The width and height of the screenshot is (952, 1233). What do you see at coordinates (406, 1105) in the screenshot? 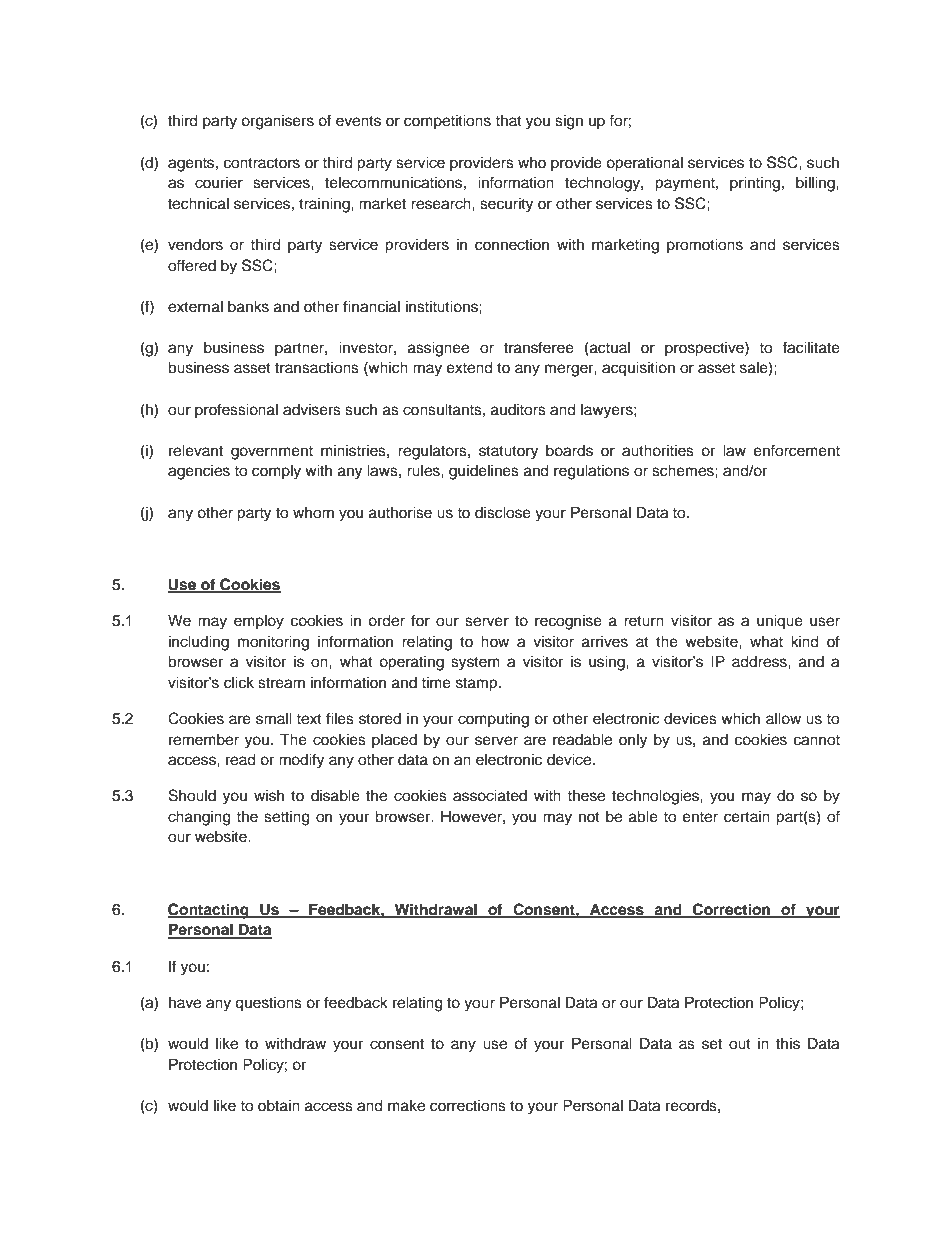
I see `make` at bounding box center [406, 1105].
